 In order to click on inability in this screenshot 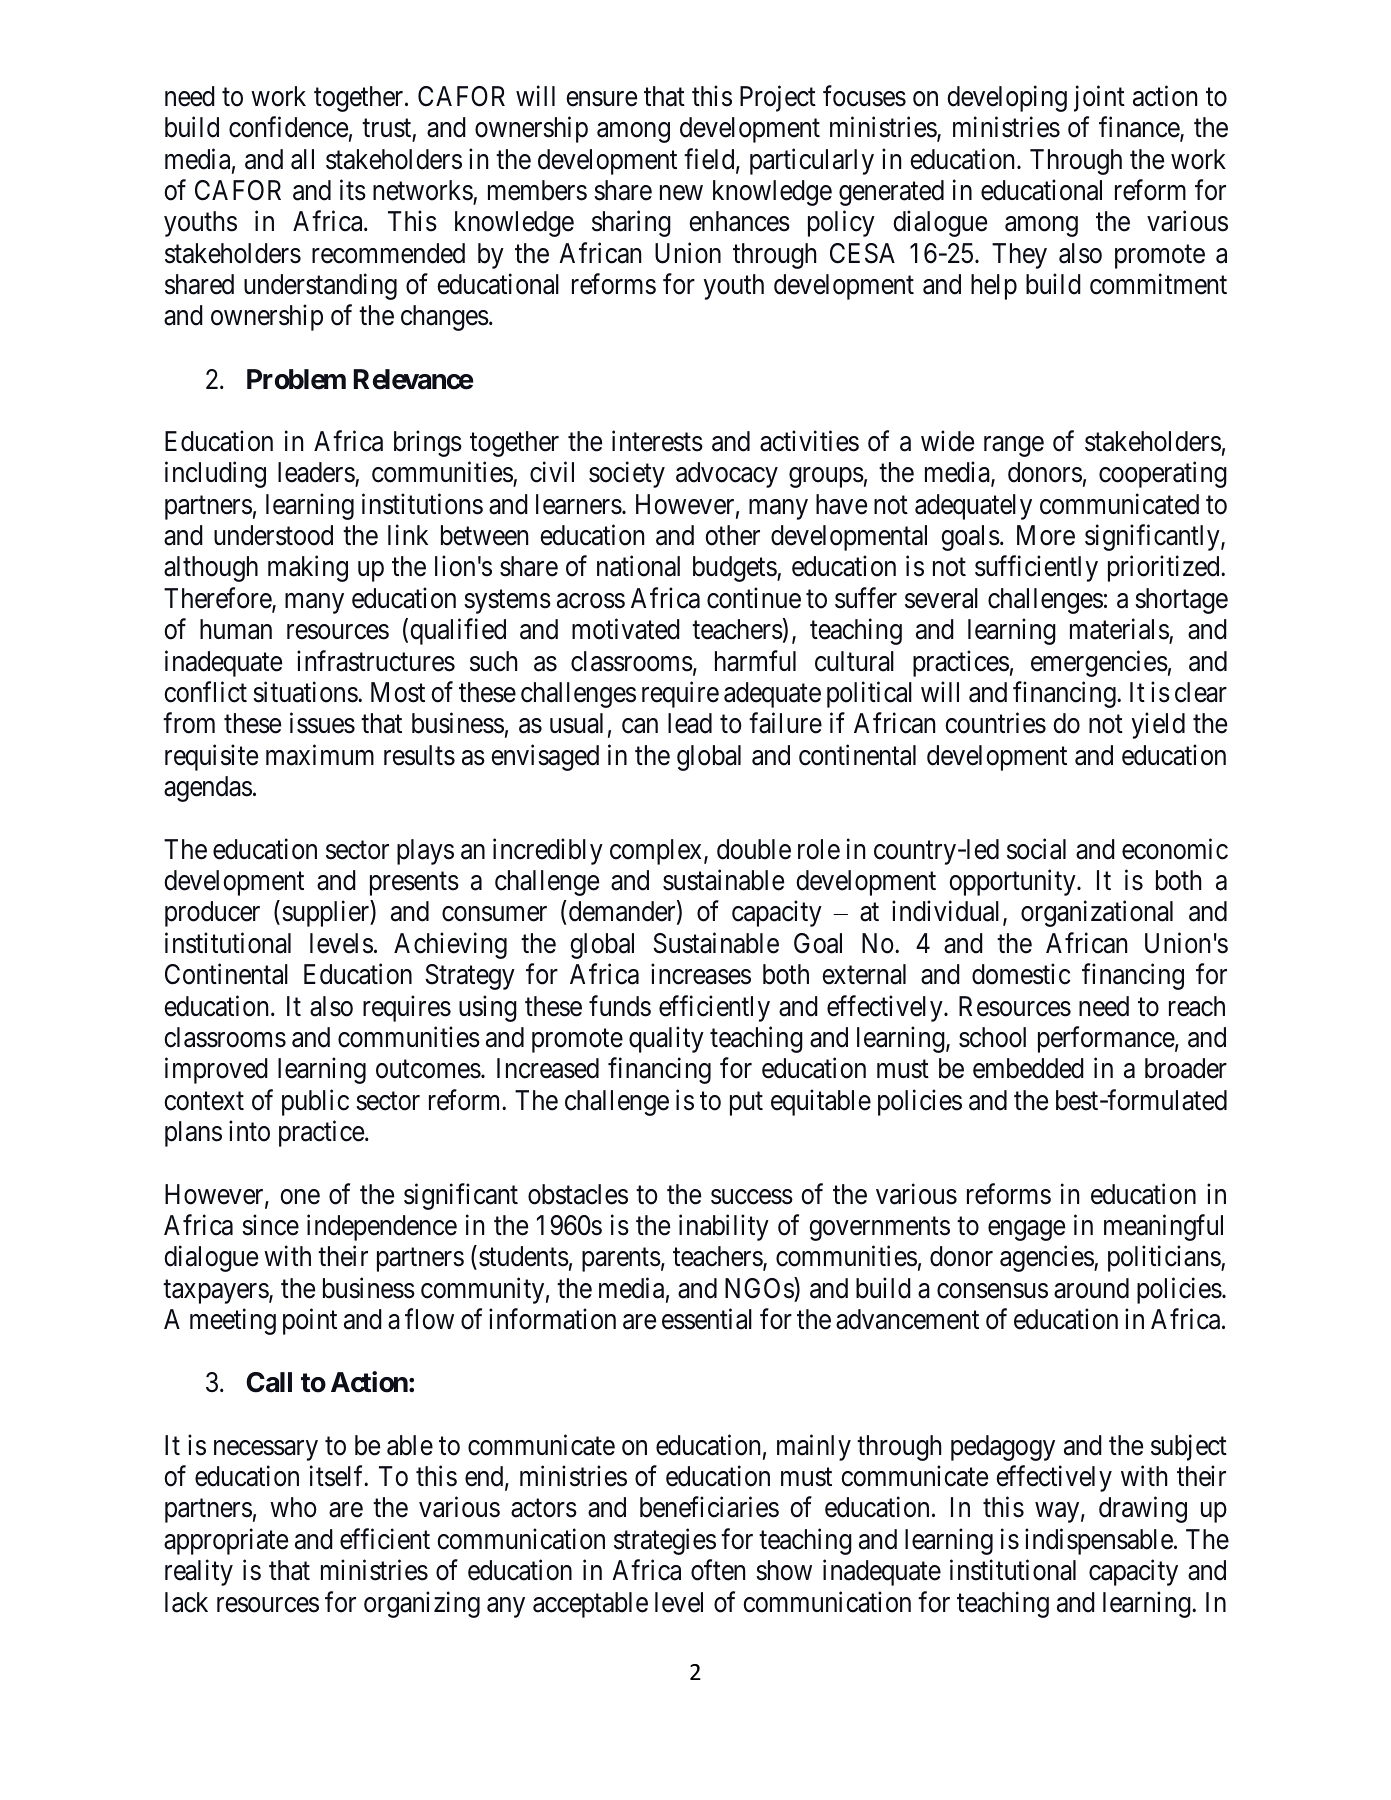, I will do `click(724, 1228)`.
